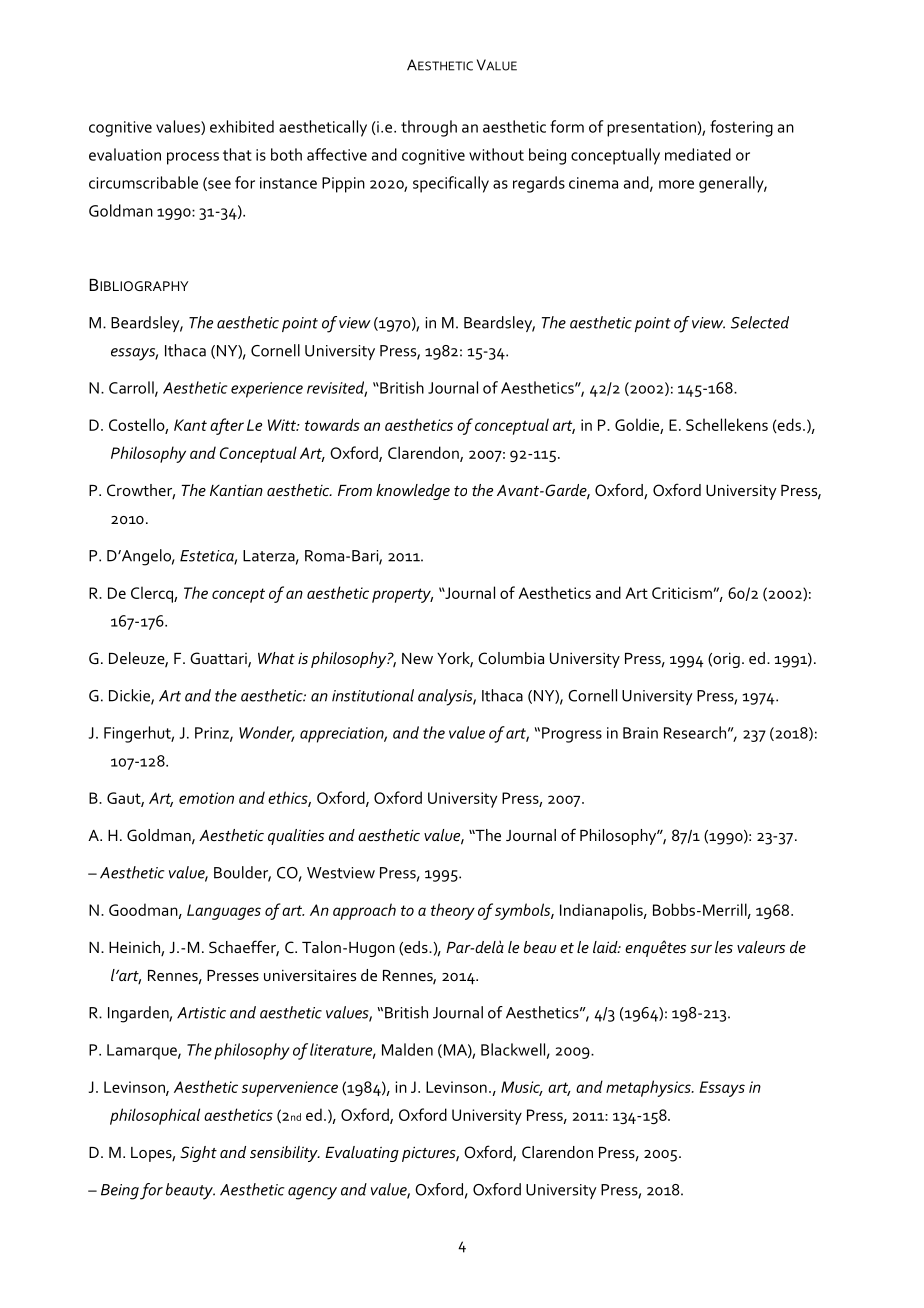 This screenshot has height=1308, width=924. What do you see at coordinates (698, 154) in the screenshot?
I see `mediated` at bounding box center [698, 154].
